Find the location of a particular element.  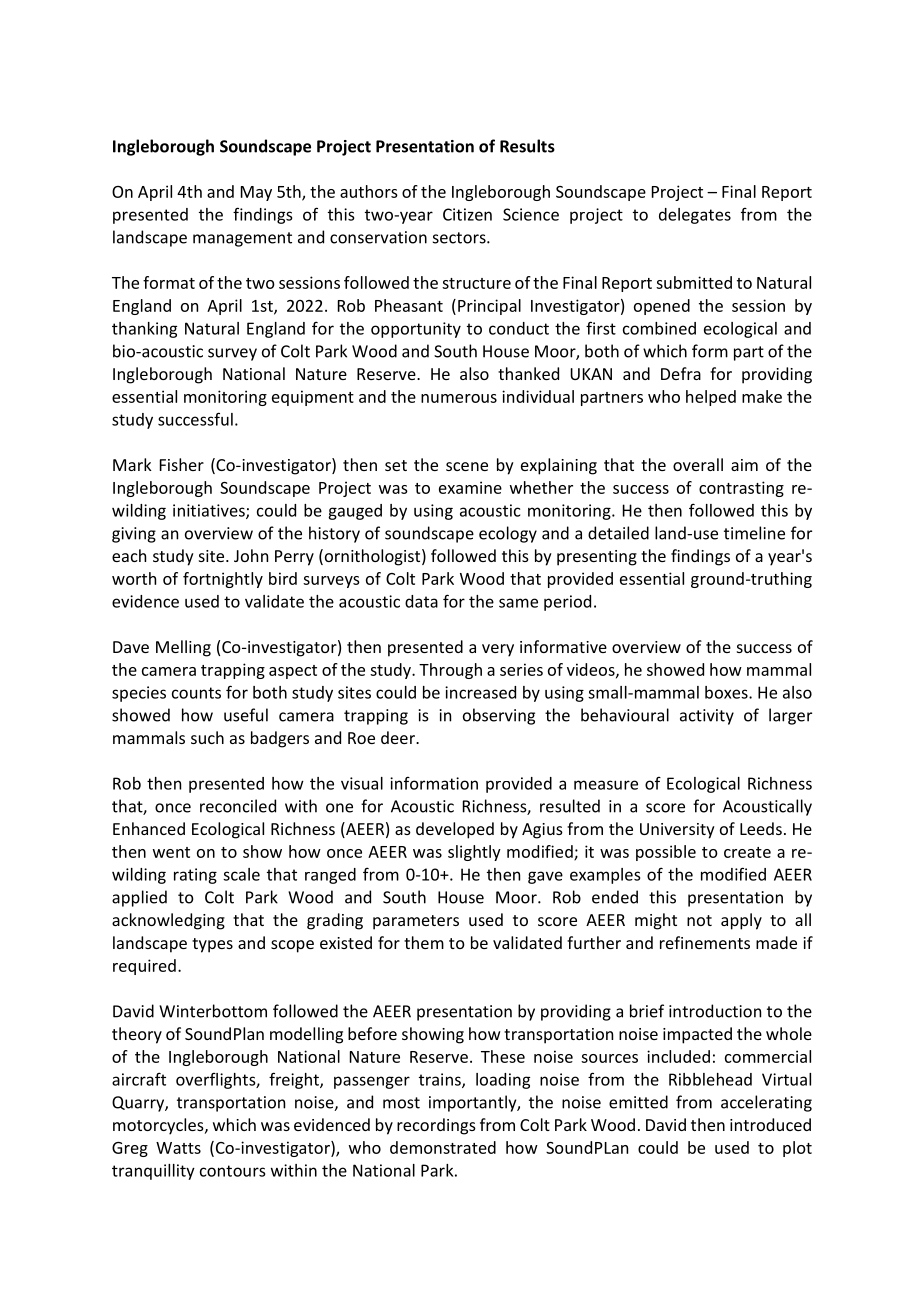

reconciled is located at coordinates (238, 806).
